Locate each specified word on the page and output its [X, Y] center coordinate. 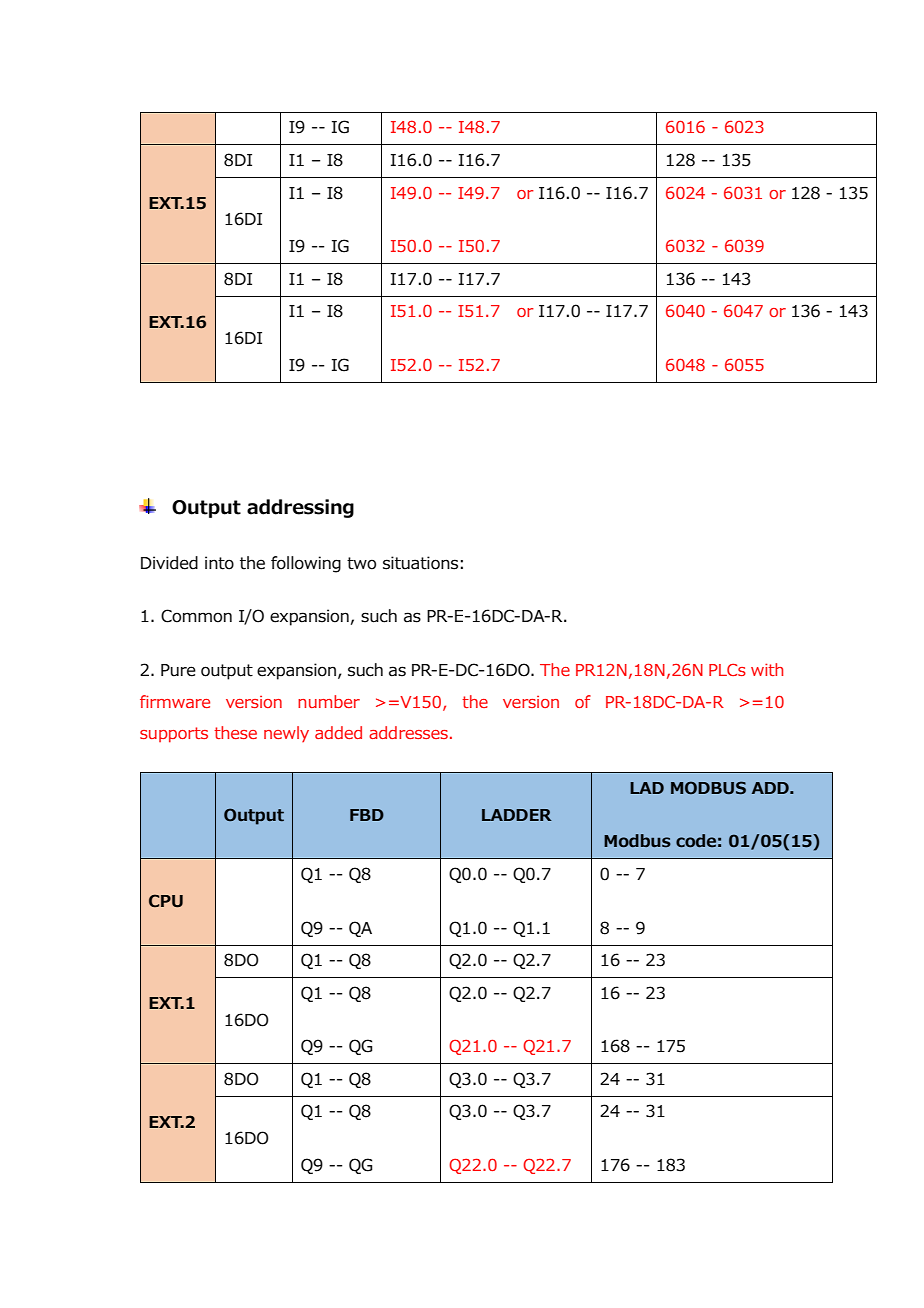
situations [420, 563]
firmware [175, 701]
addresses [408, 732]
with [767, 669]
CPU [166, 901]
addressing [300, 508]
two [361, 563]
